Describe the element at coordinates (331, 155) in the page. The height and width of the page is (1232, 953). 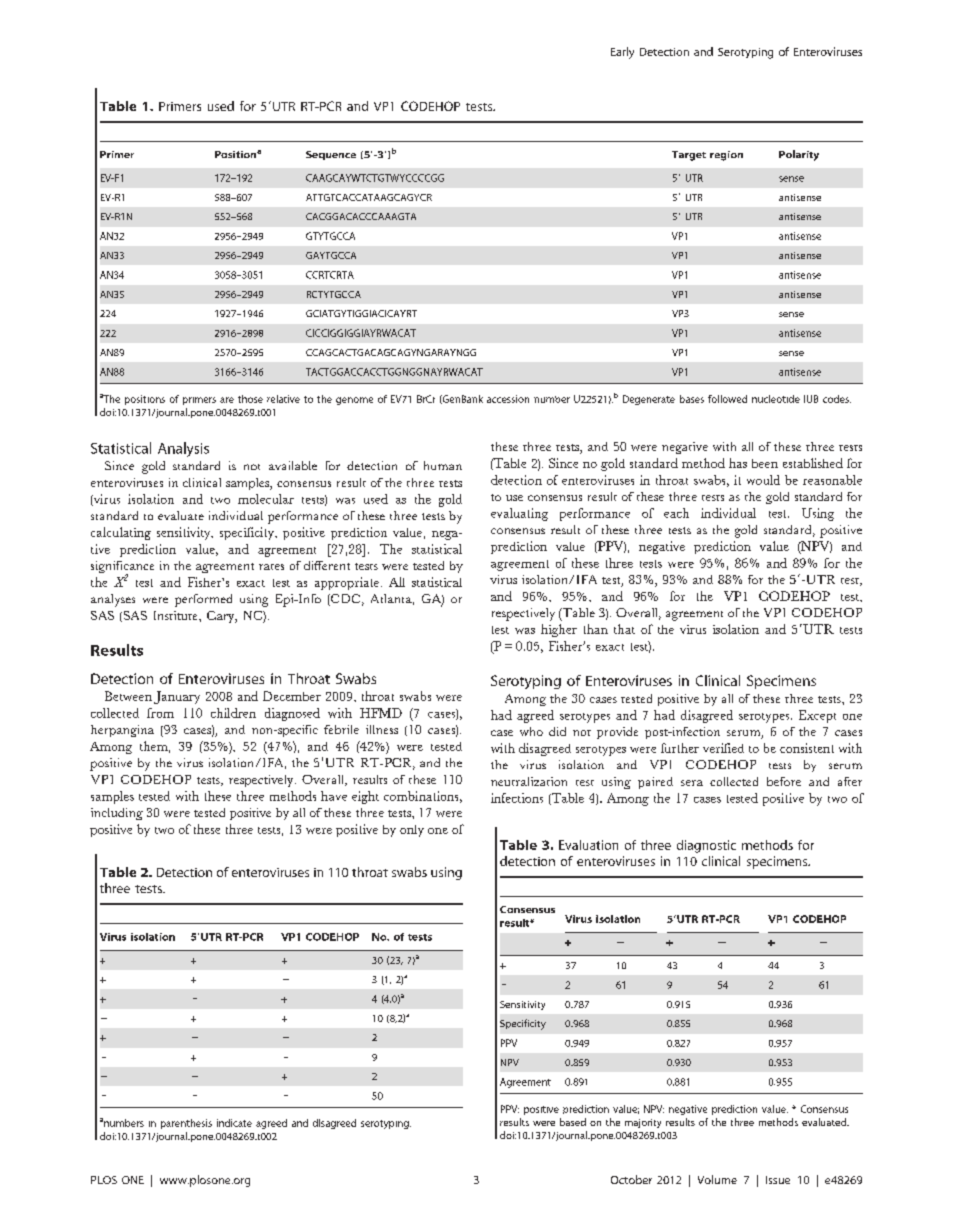
I see `Sequence` at that location.
